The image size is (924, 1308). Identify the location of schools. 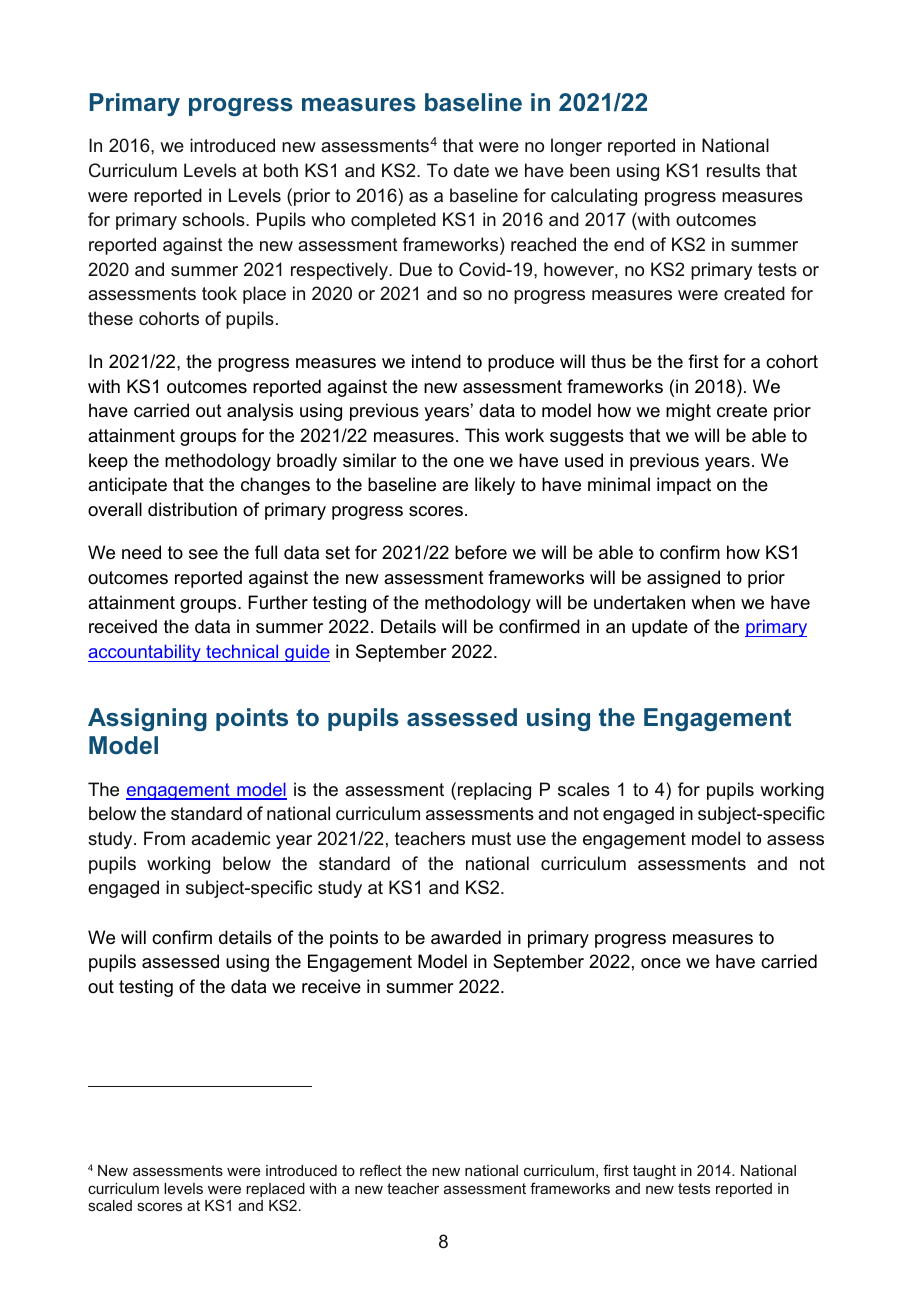
(214, 219).
